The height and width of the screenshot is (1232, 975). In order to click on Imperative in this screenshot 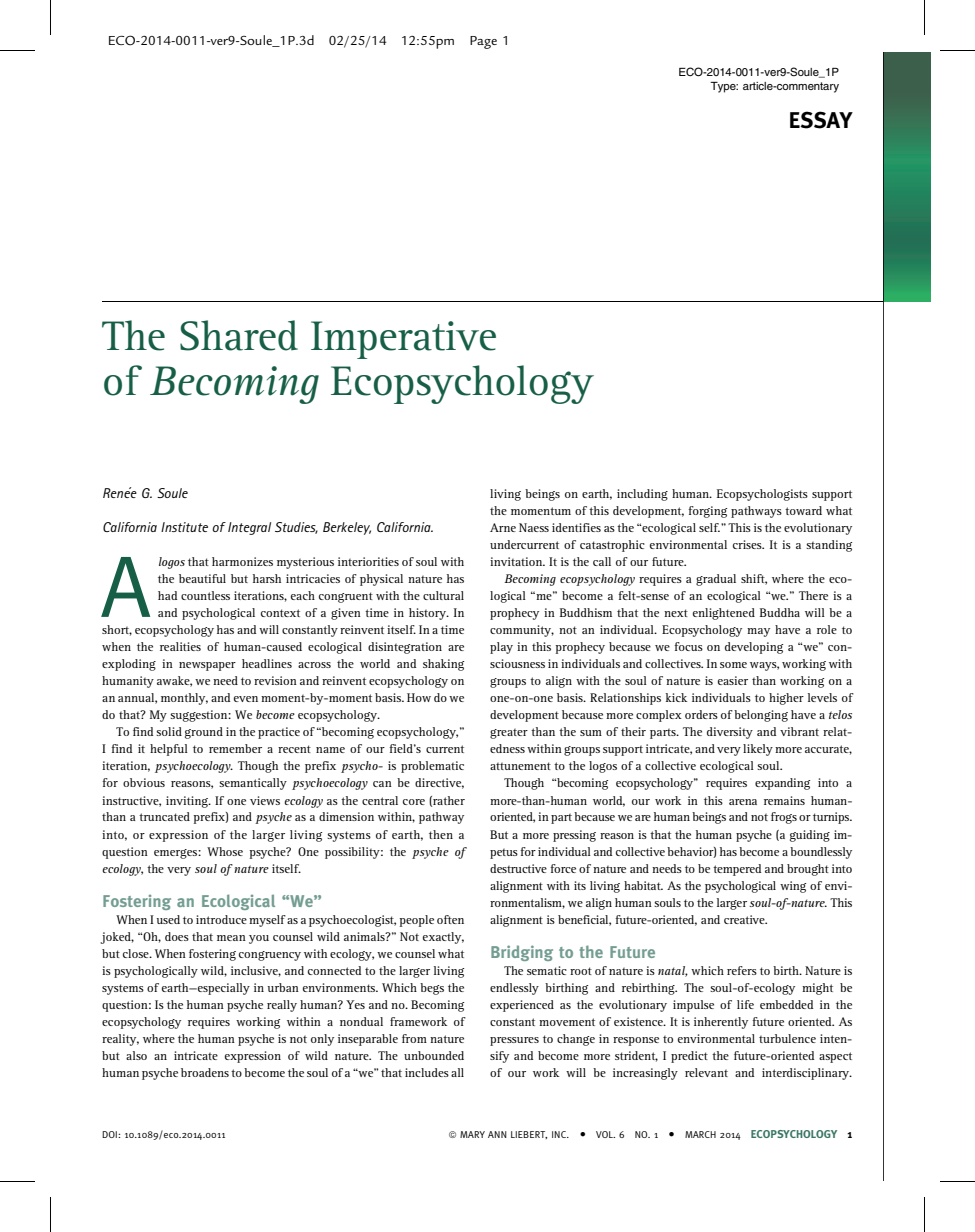, I will do `click(403, 340)`.
